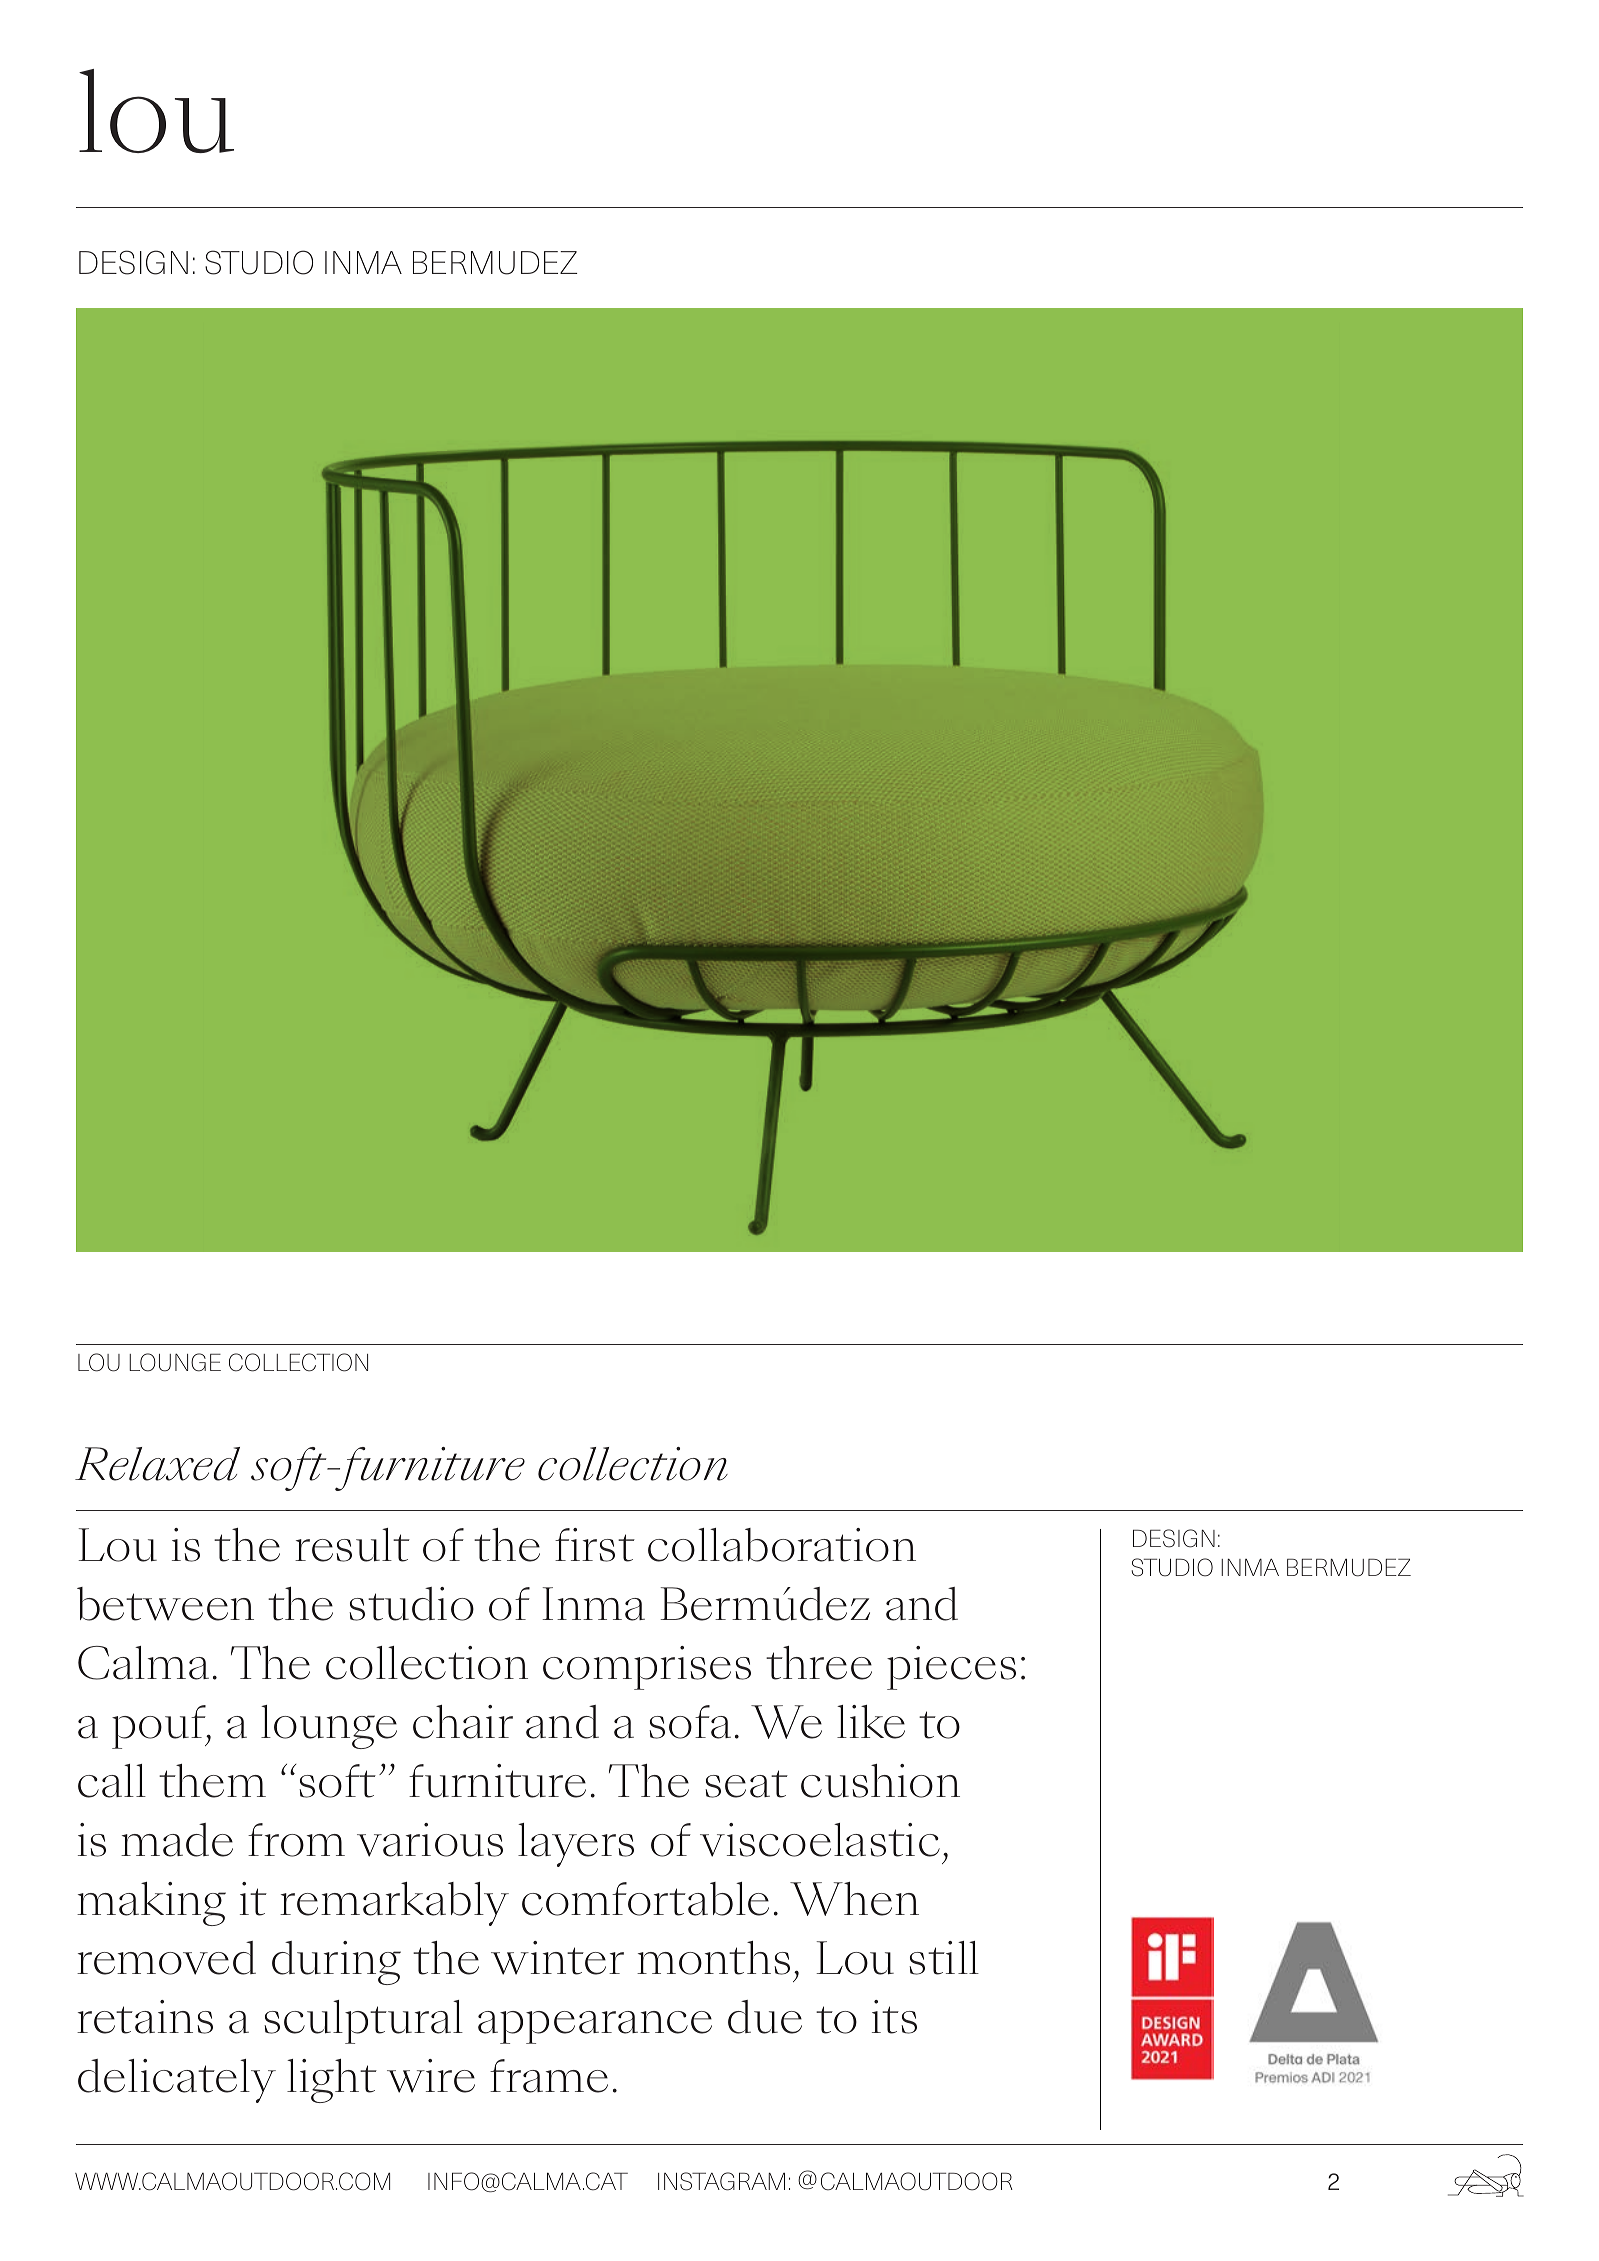 The height and width of the screenshot is (2261, 1599). Describe the element at coordinates (165, 1604) in the screenshot. I see `between` at that location.
